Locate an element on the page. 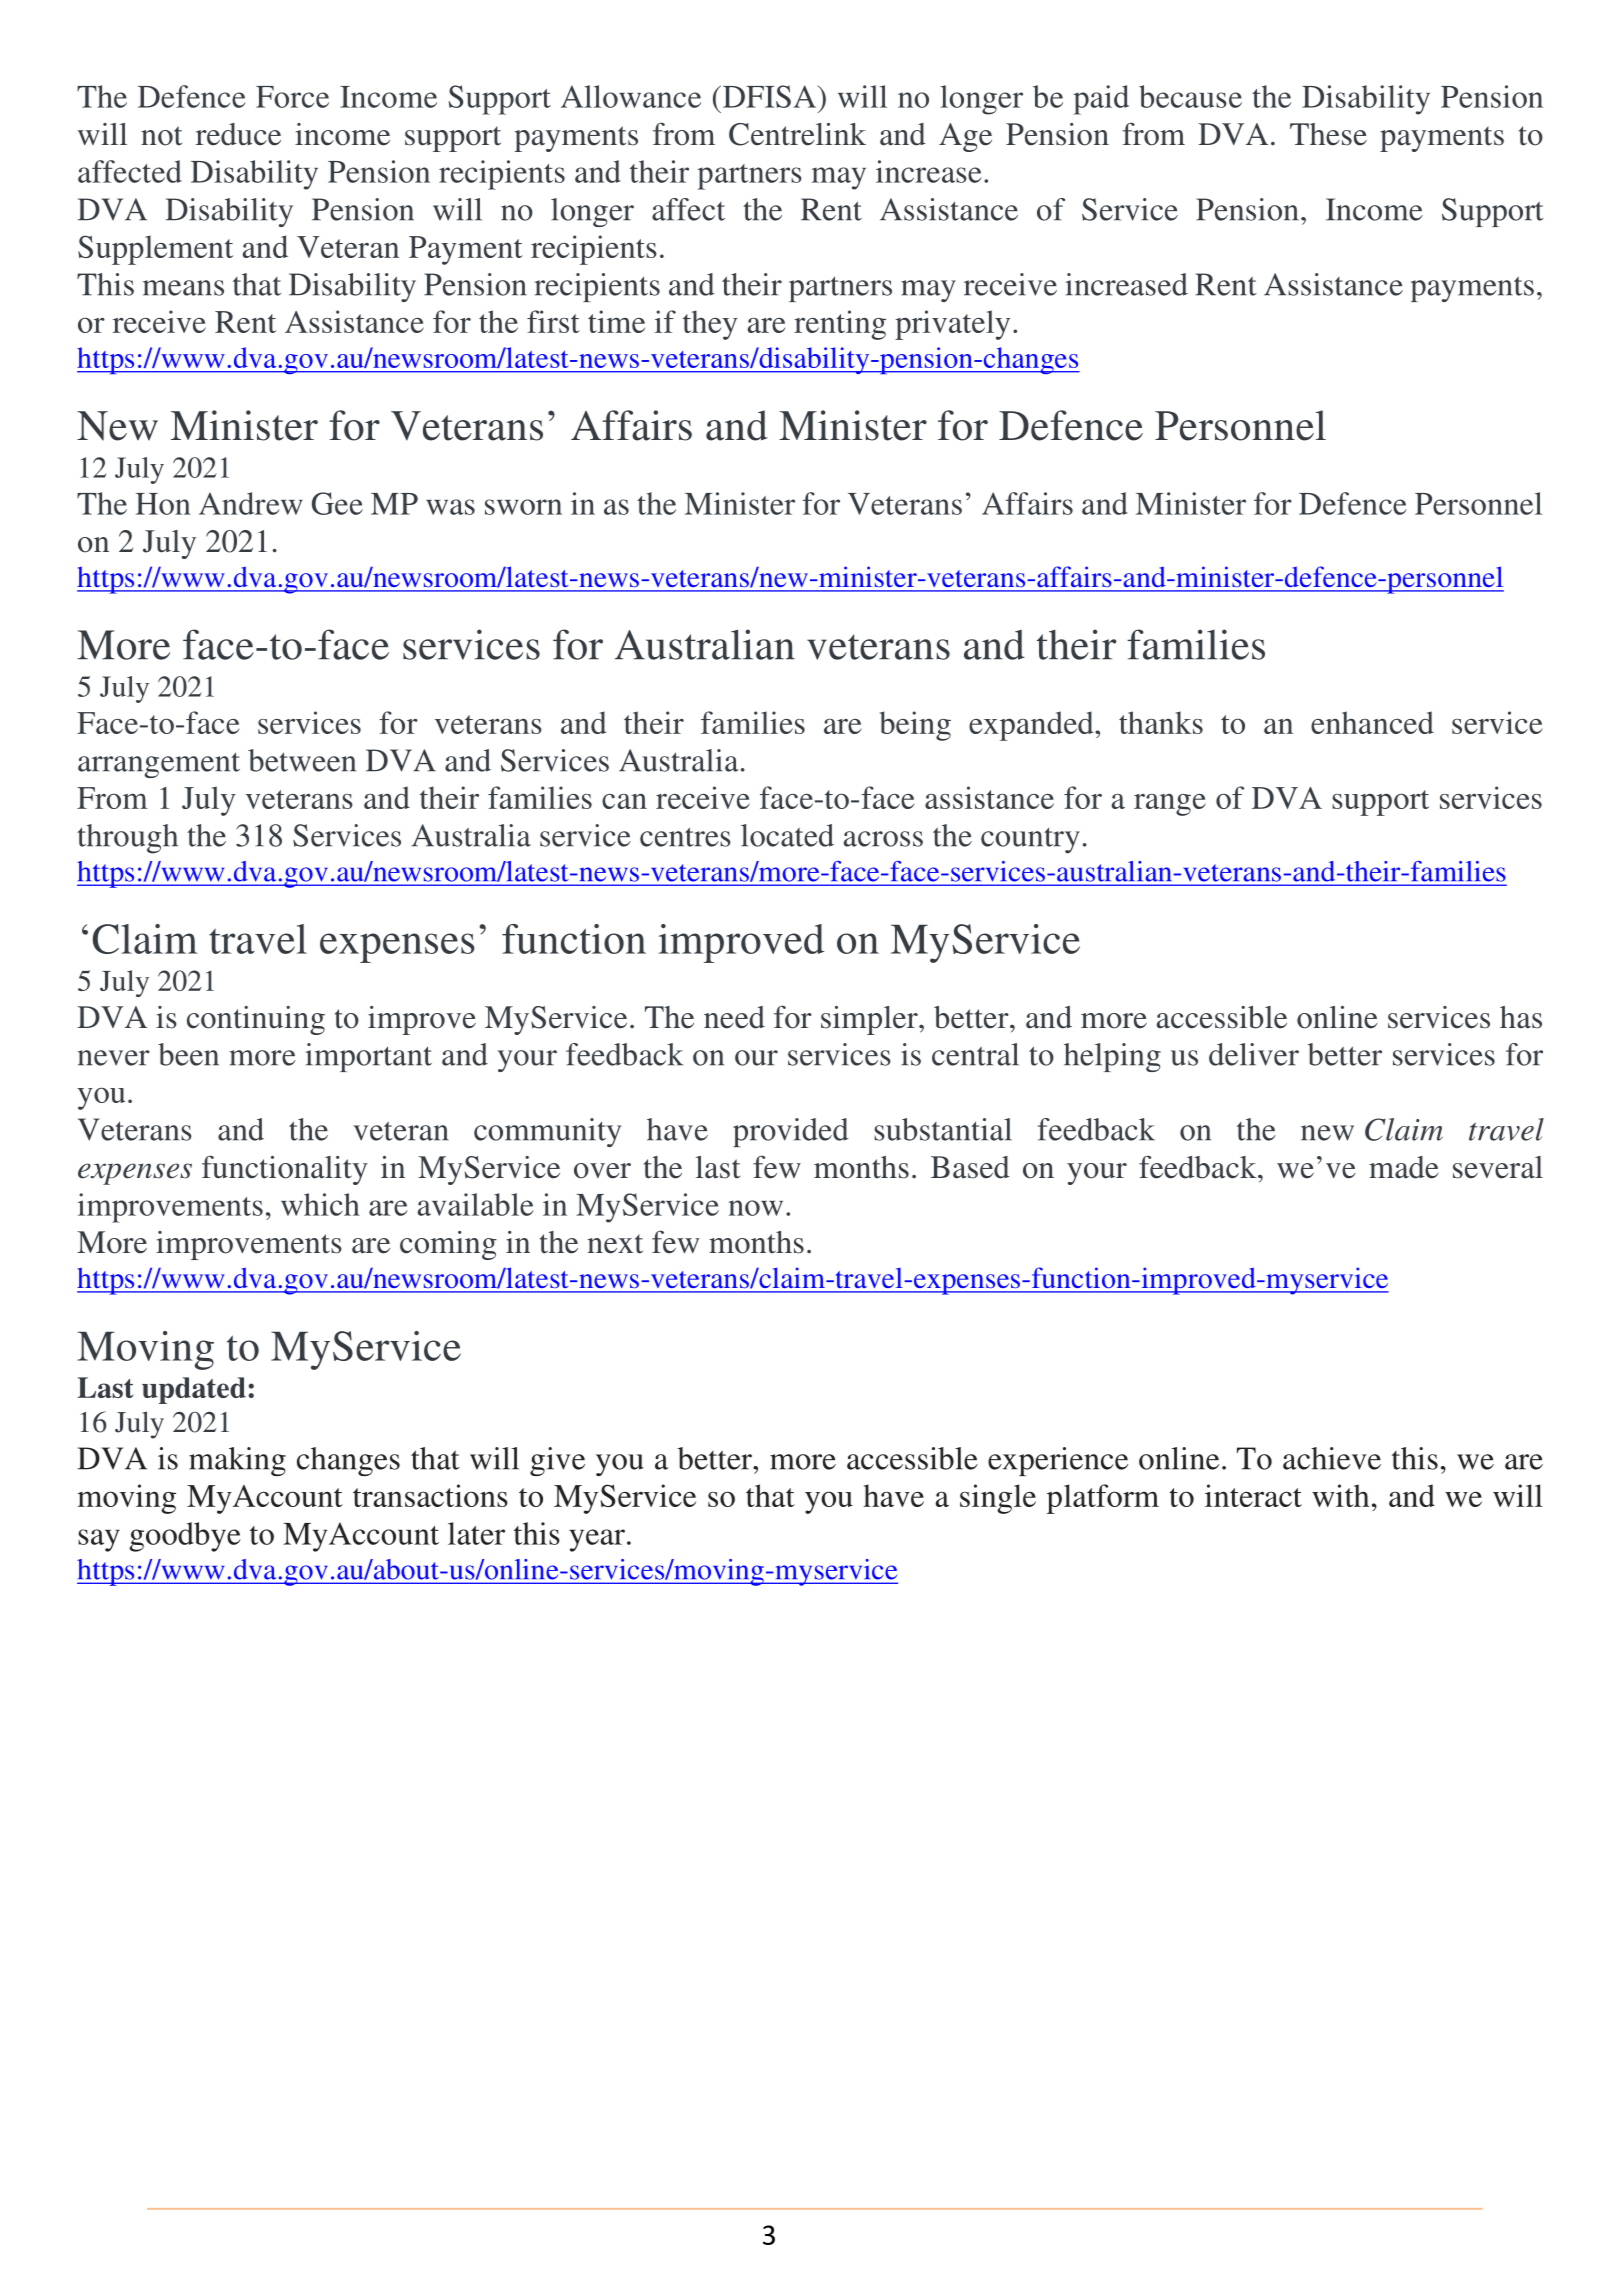 The width and height of the document is (1620, 2292). These is located at coordinates (1328, 134).
